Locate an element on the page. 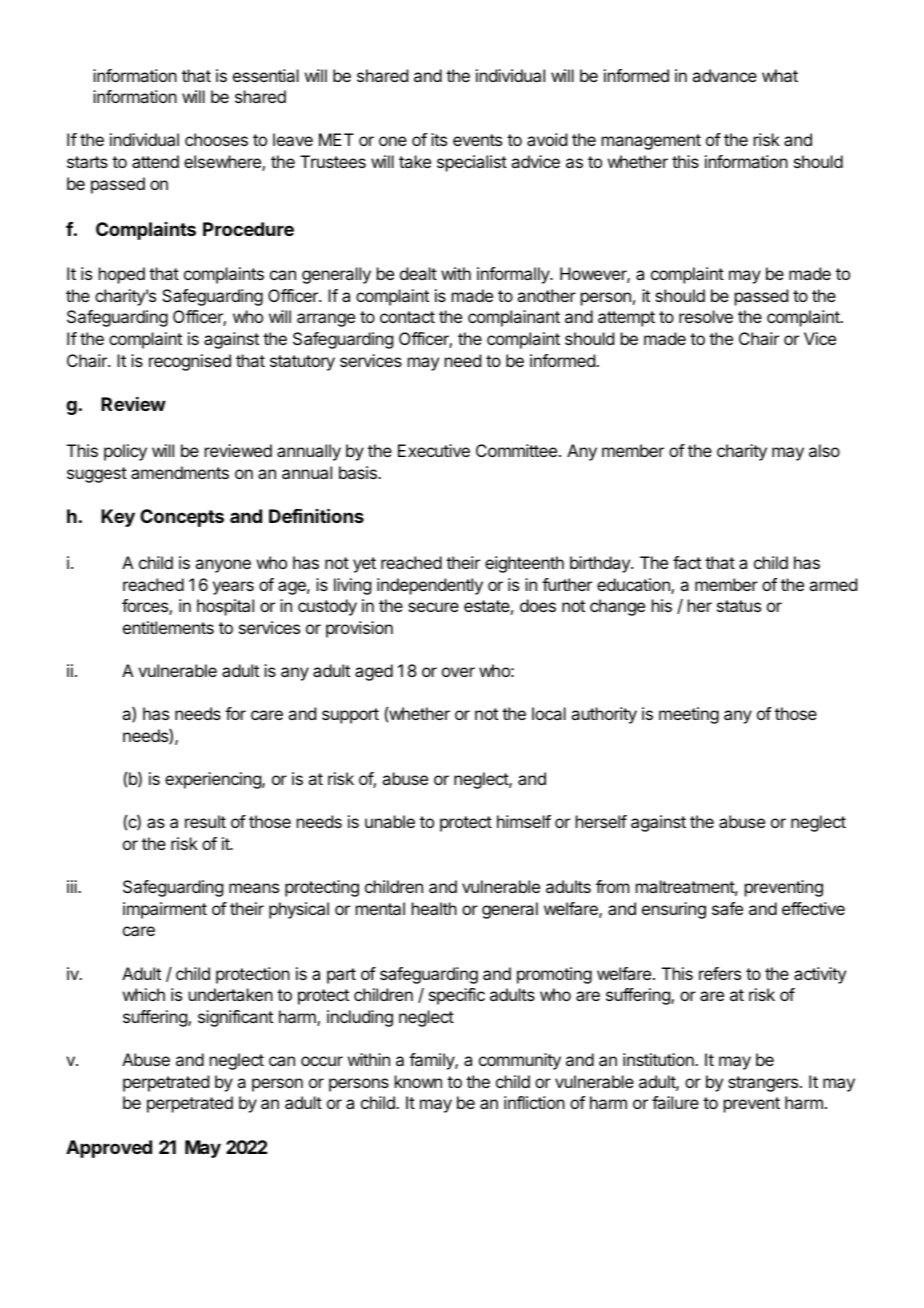  its is located at coordinates (439, 139).
